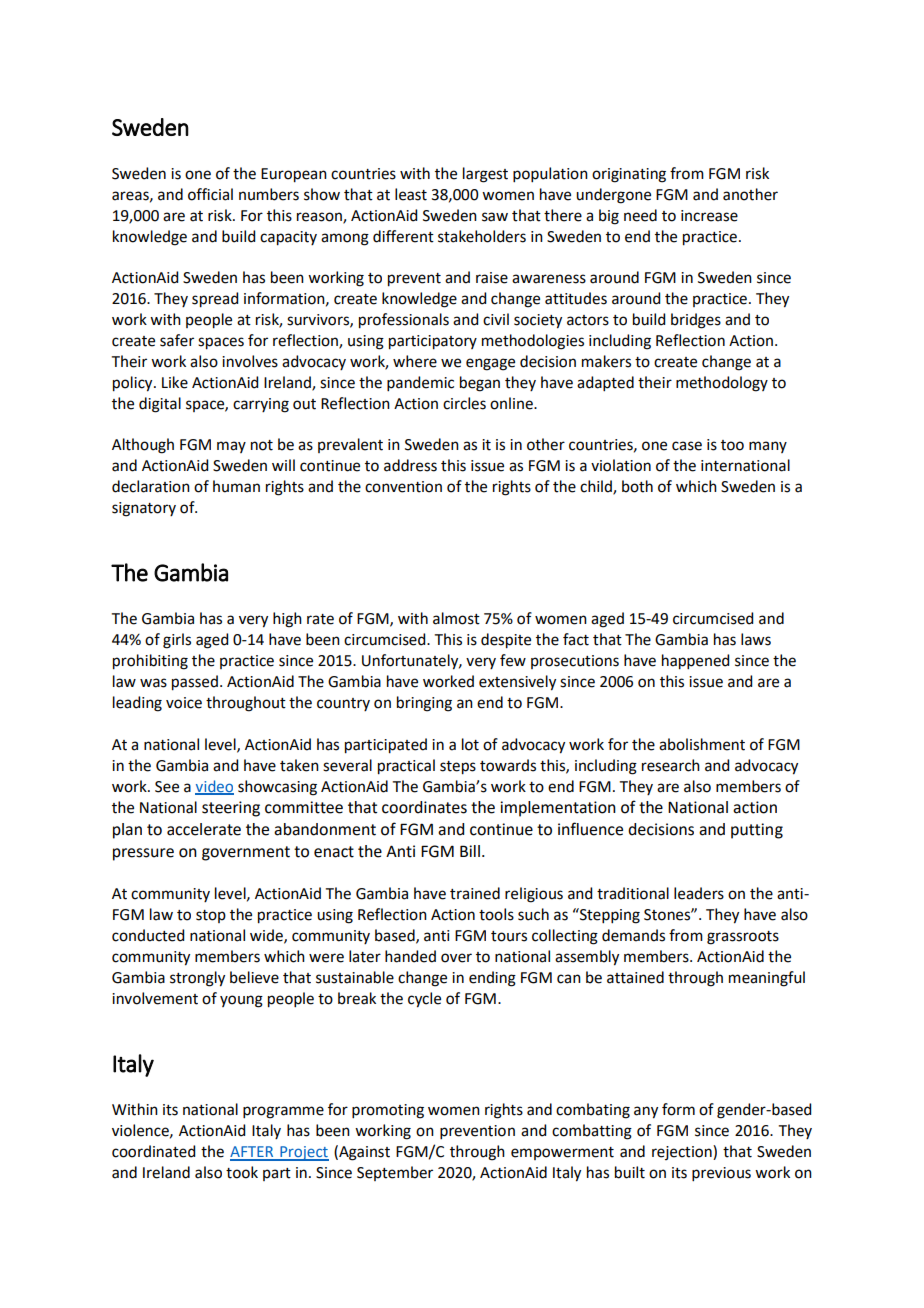 Image resolution: width=924 pixels, height=1308 pixels. What do you see at coordinates (253, 1153) in the image?
I see `AFTER` at bounding box center [253, 1153].
